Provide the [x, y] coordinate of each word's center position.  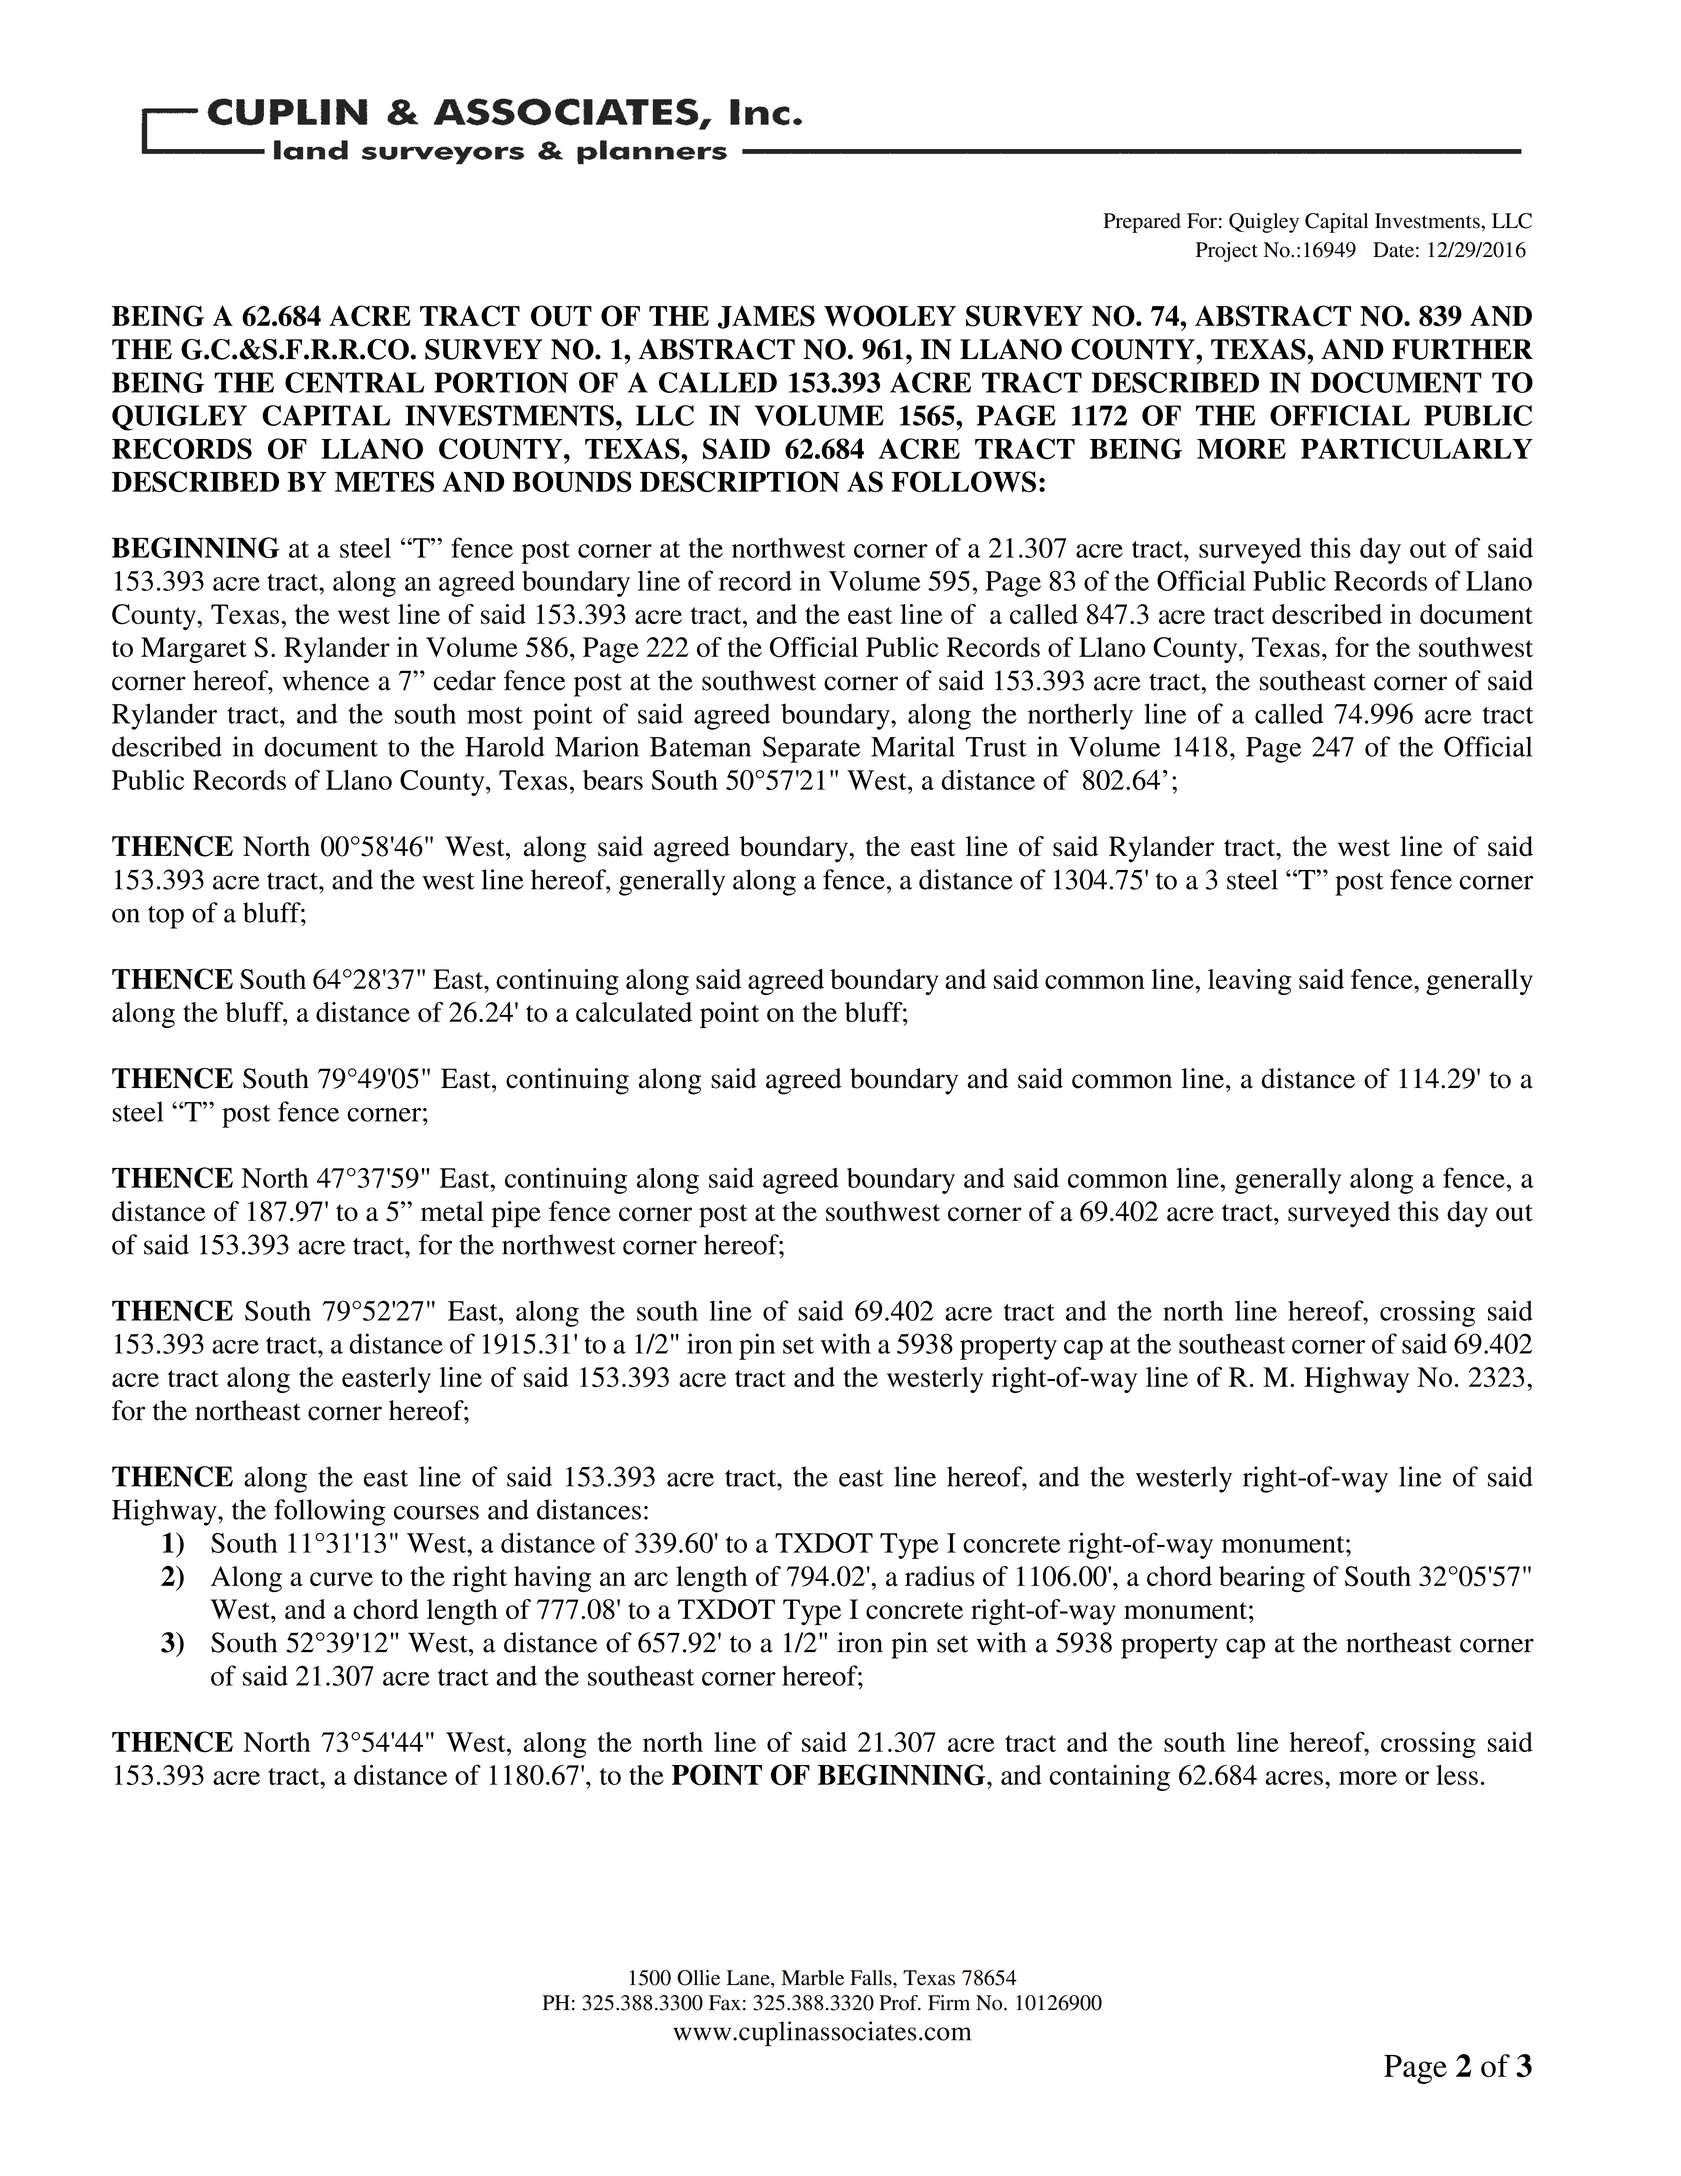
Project [1227, 252]
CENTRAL [354, 382]
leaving [1249, 982]
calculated [634, 1012]
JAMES [766, 317]
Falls [872, 1978]
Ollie [698, 1978]
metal [452, 1211]
